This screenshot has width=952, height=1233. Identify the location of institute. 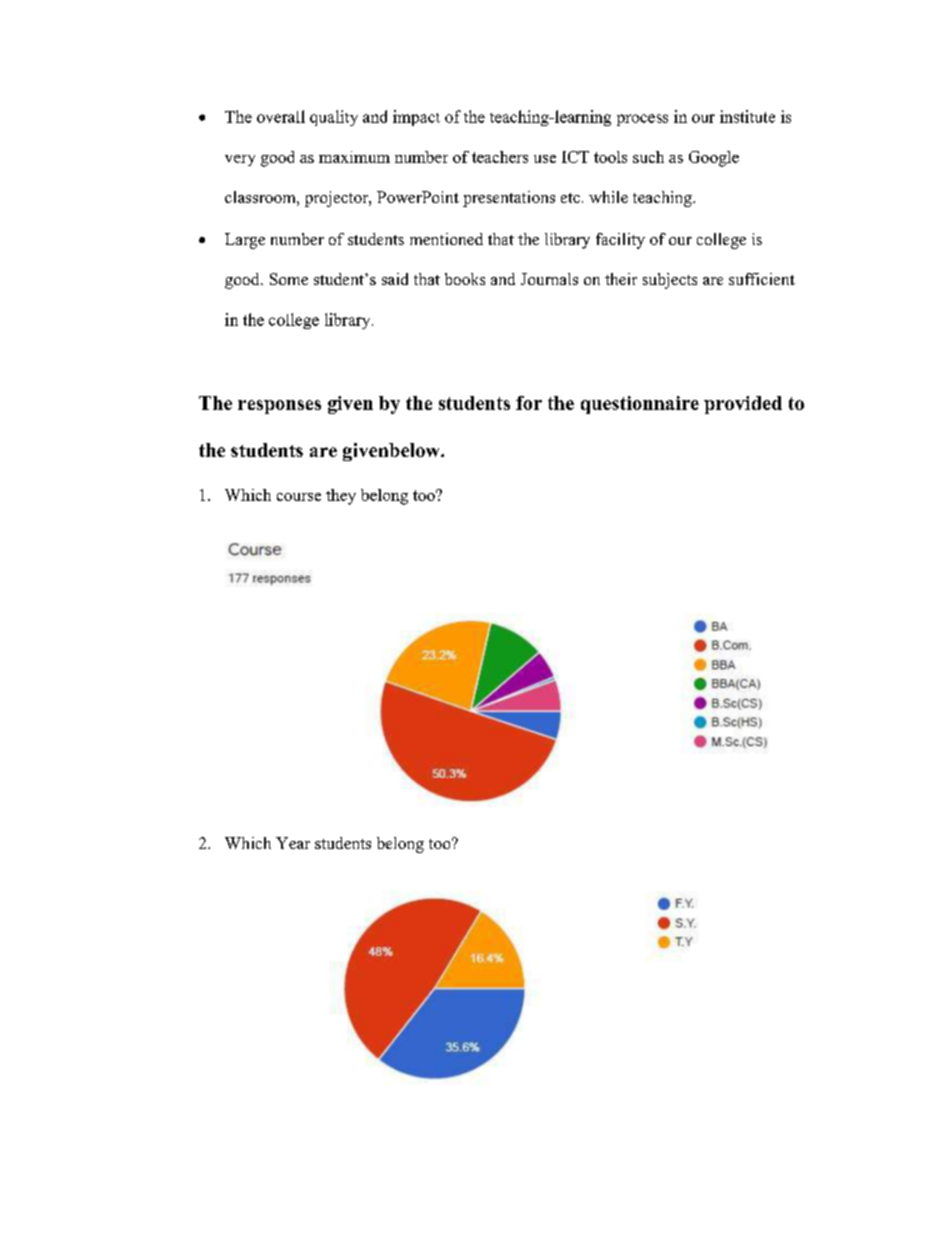
(747, 116).
